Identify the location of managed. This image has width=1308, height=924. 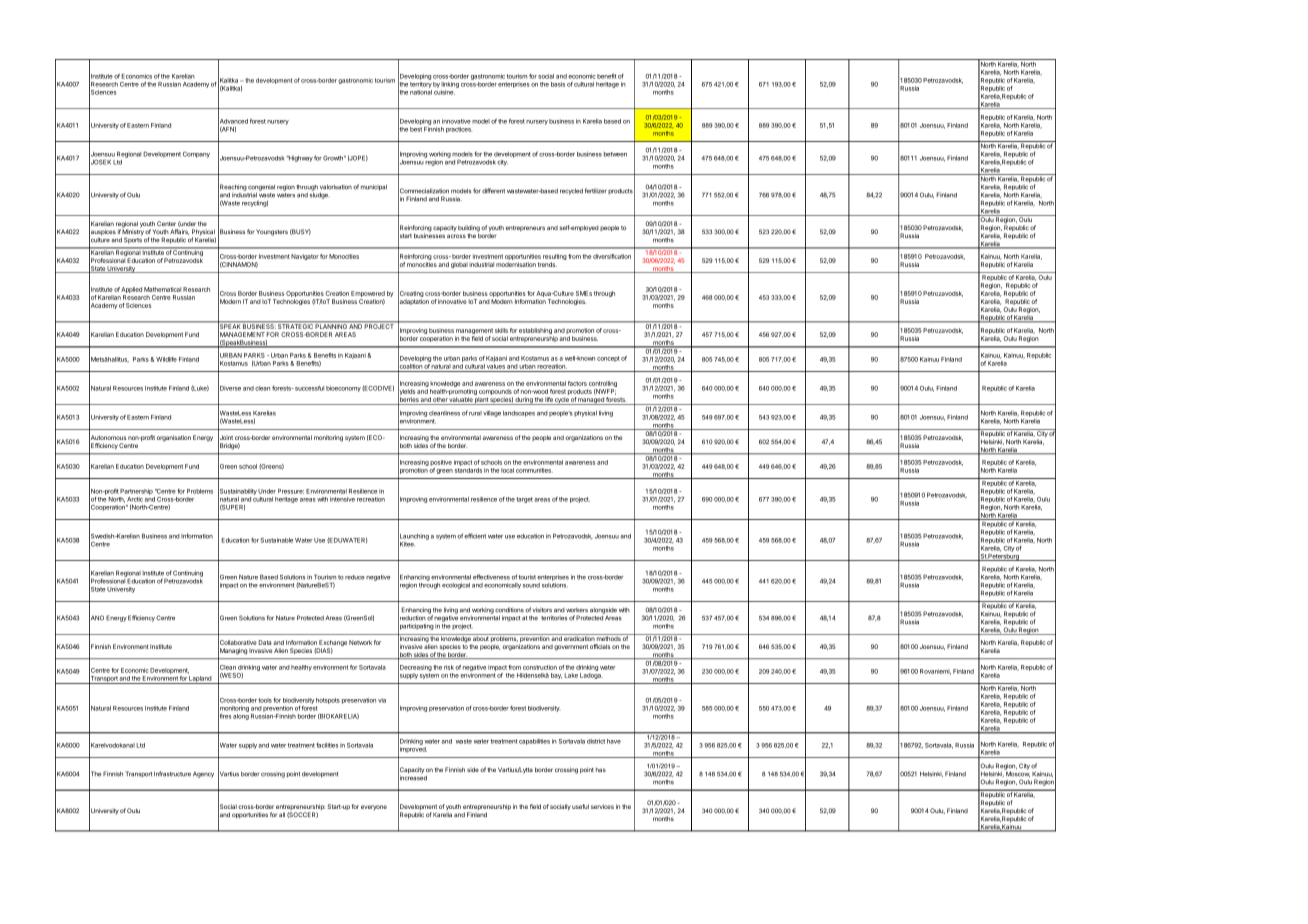
(591, 401).
